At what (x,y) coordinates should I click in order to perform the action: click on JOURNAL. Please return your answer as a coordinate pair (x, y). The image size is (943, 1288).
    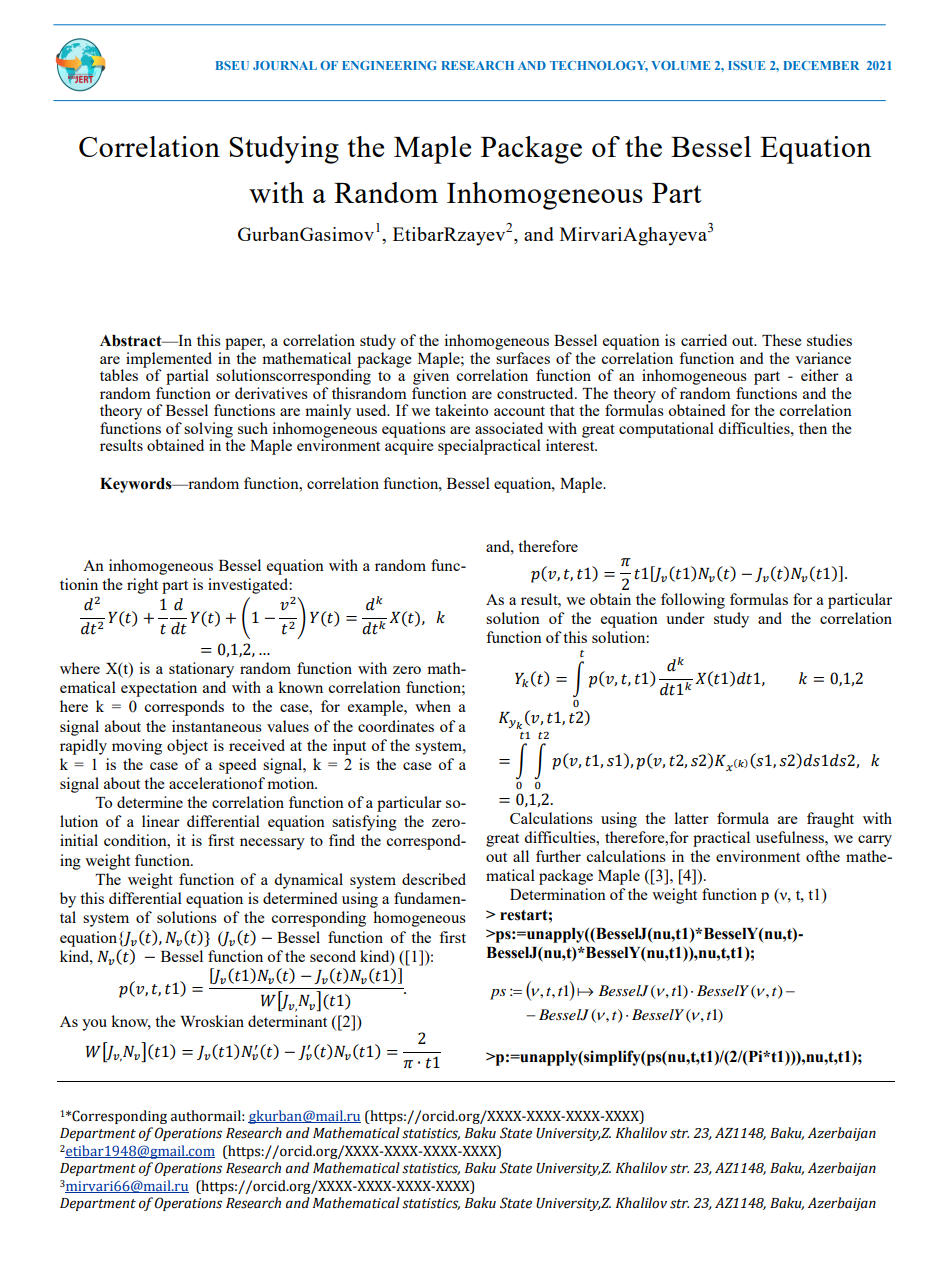
    Looking at the image, I should click on (285, 65).
